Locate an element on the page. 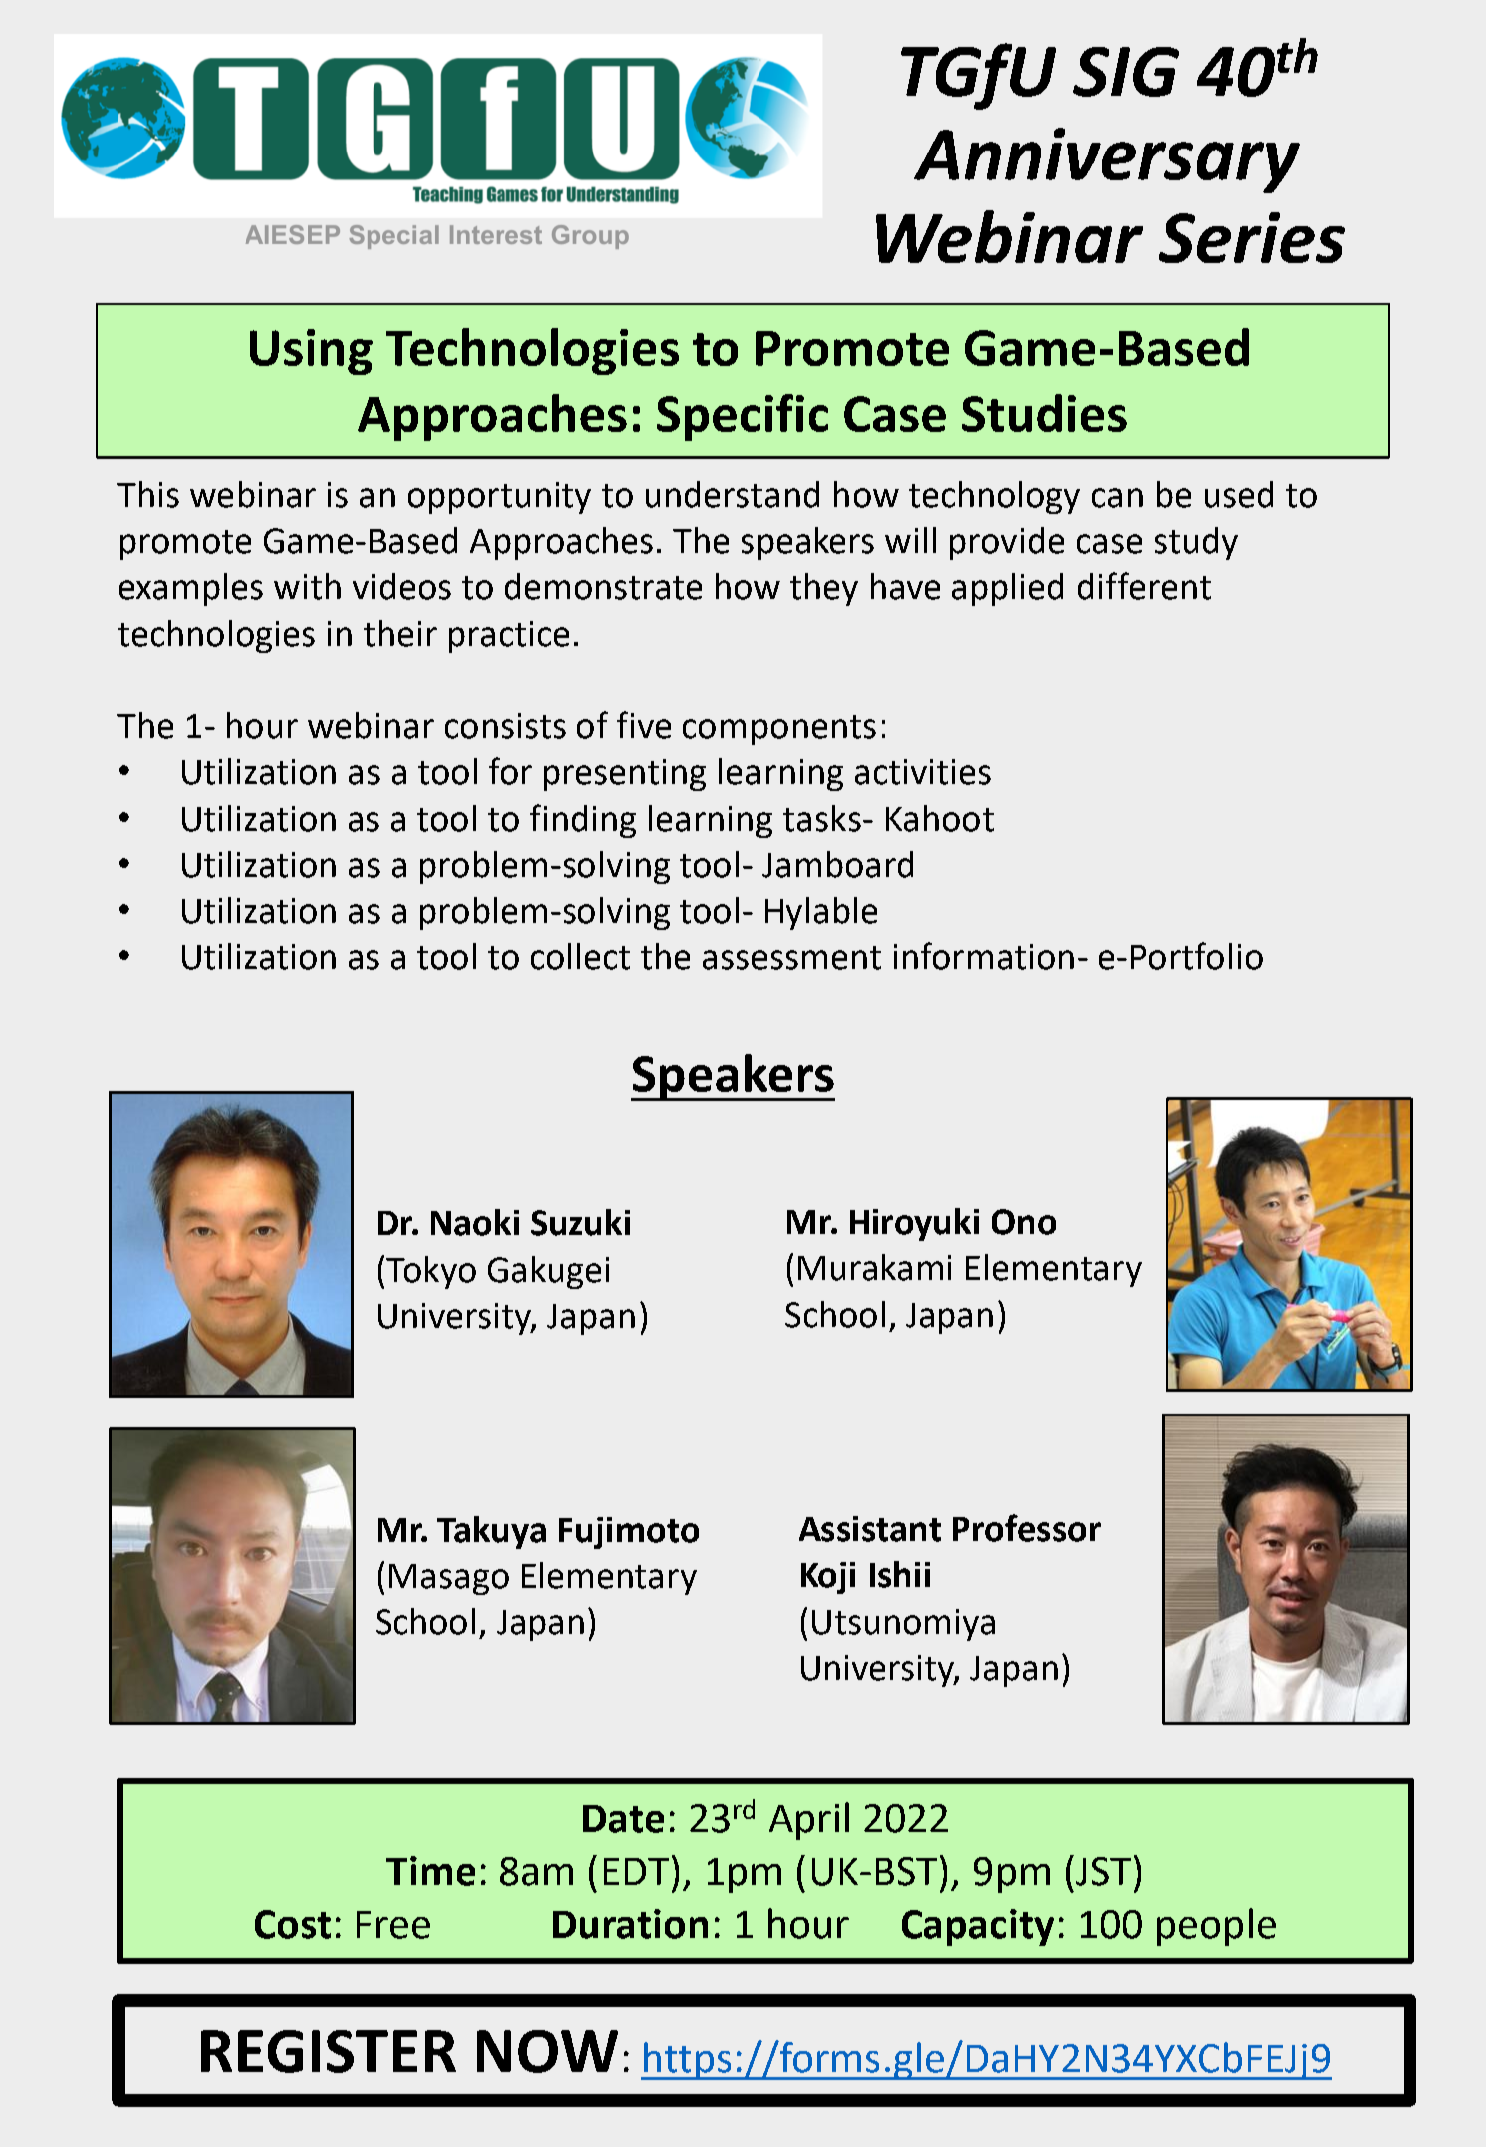  Using is located at coordinates (311, 352).
